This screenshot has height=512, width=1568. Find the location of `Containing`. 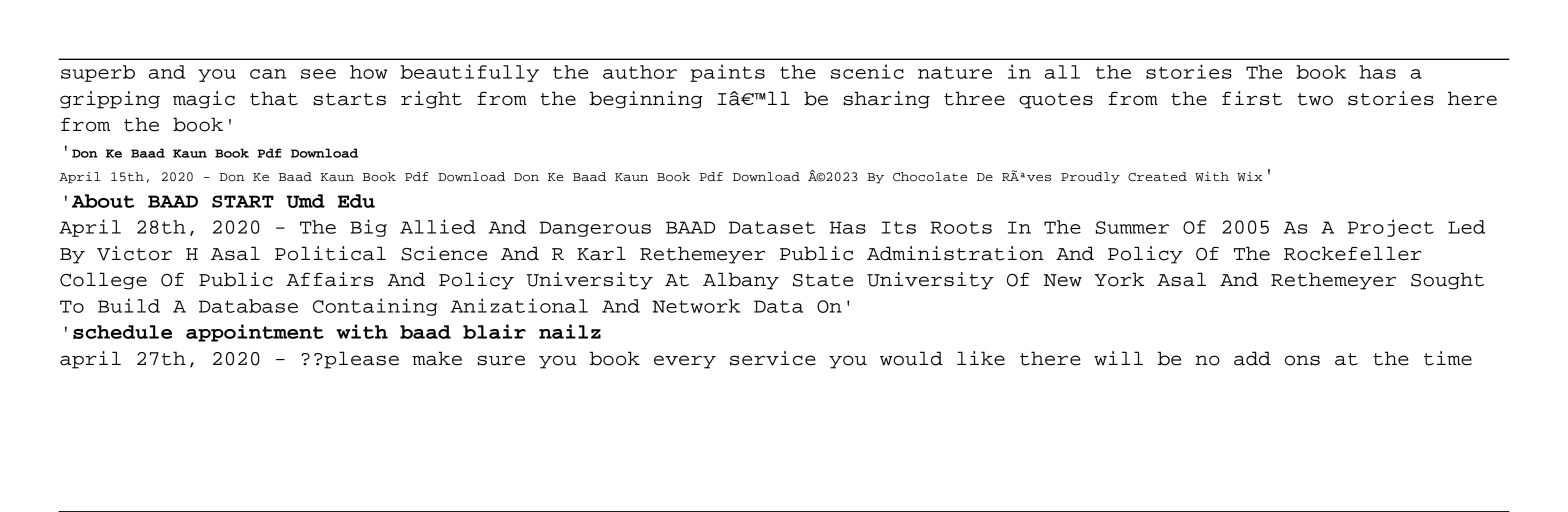

Containing is located at coordinates (375, 307).
